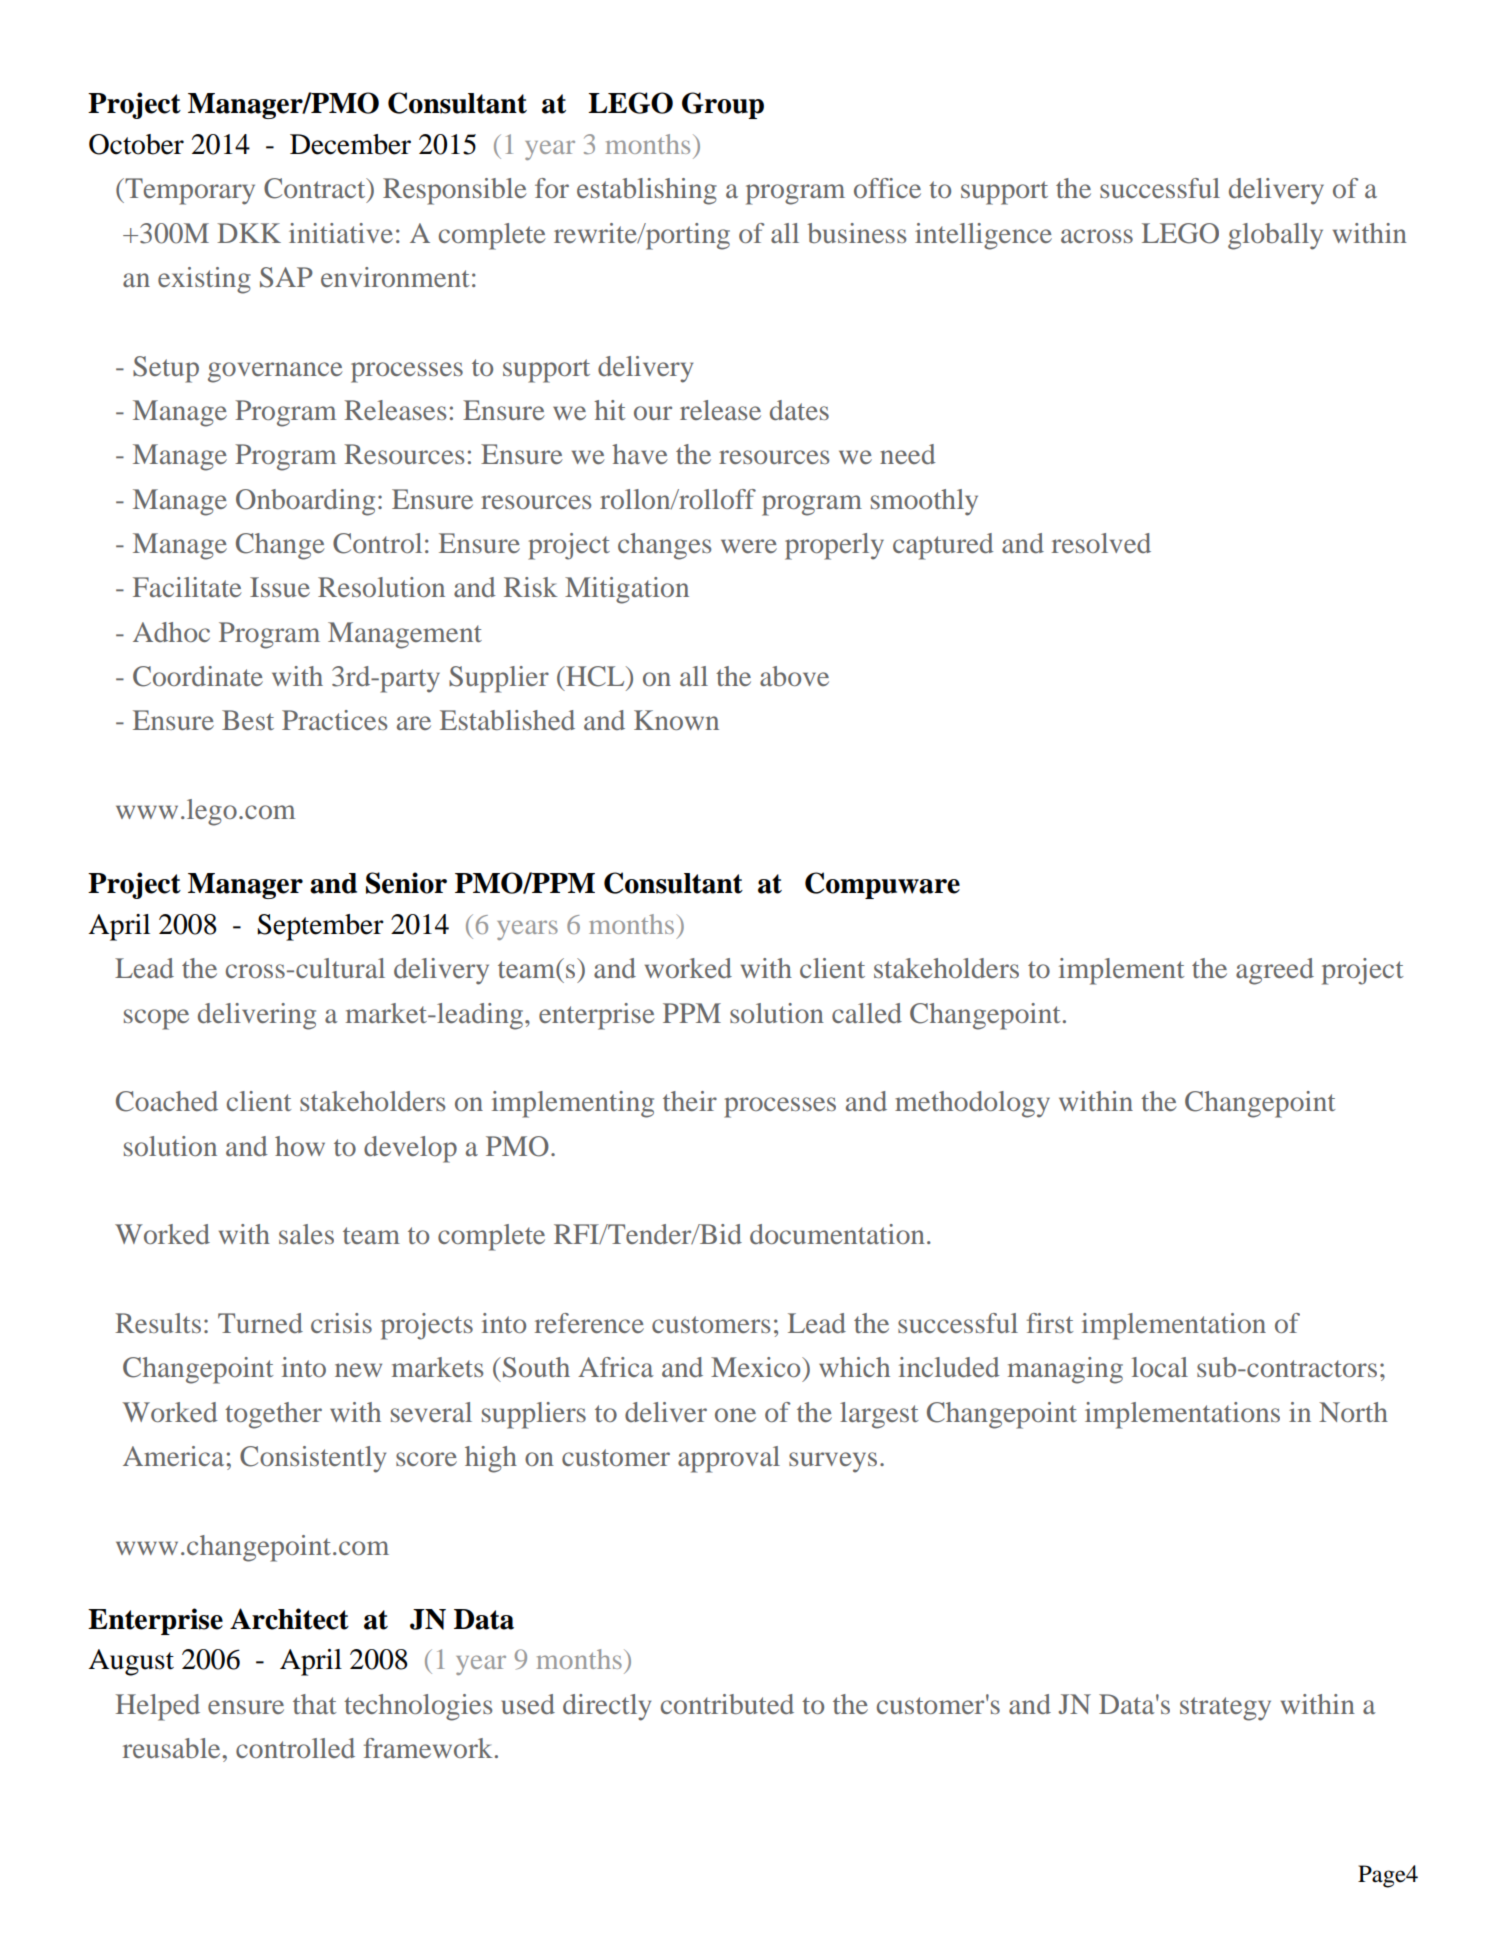 Image resolution: width=1507 pixels, height=1950 pixels. What do you see at coordinates (1101, 543) in the screenshot?
I see `resolved` at bounding box center [1101, 543].
